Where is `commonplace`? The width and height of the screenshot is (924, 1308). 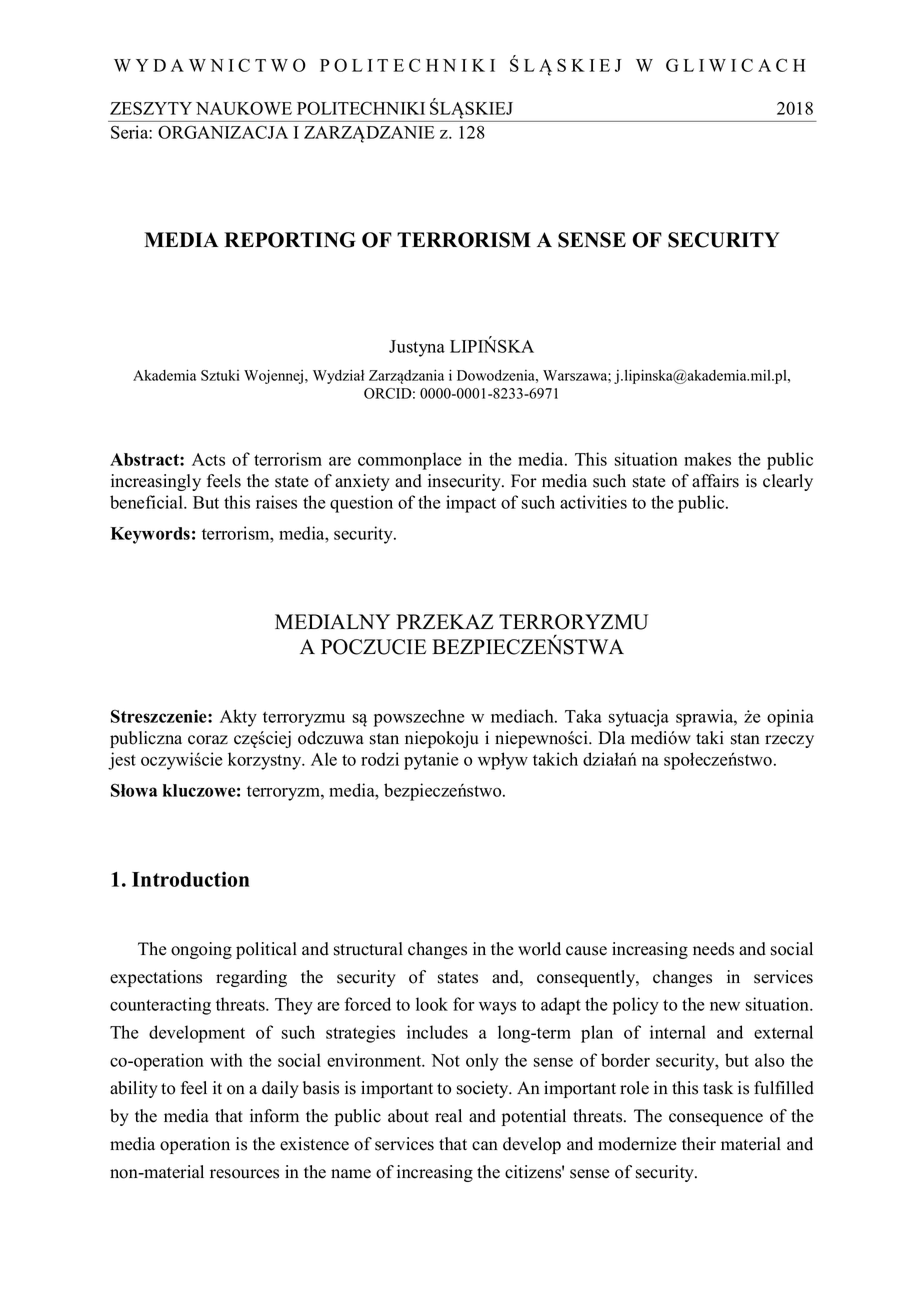
commonplace is located at coordinates (409, 461).
